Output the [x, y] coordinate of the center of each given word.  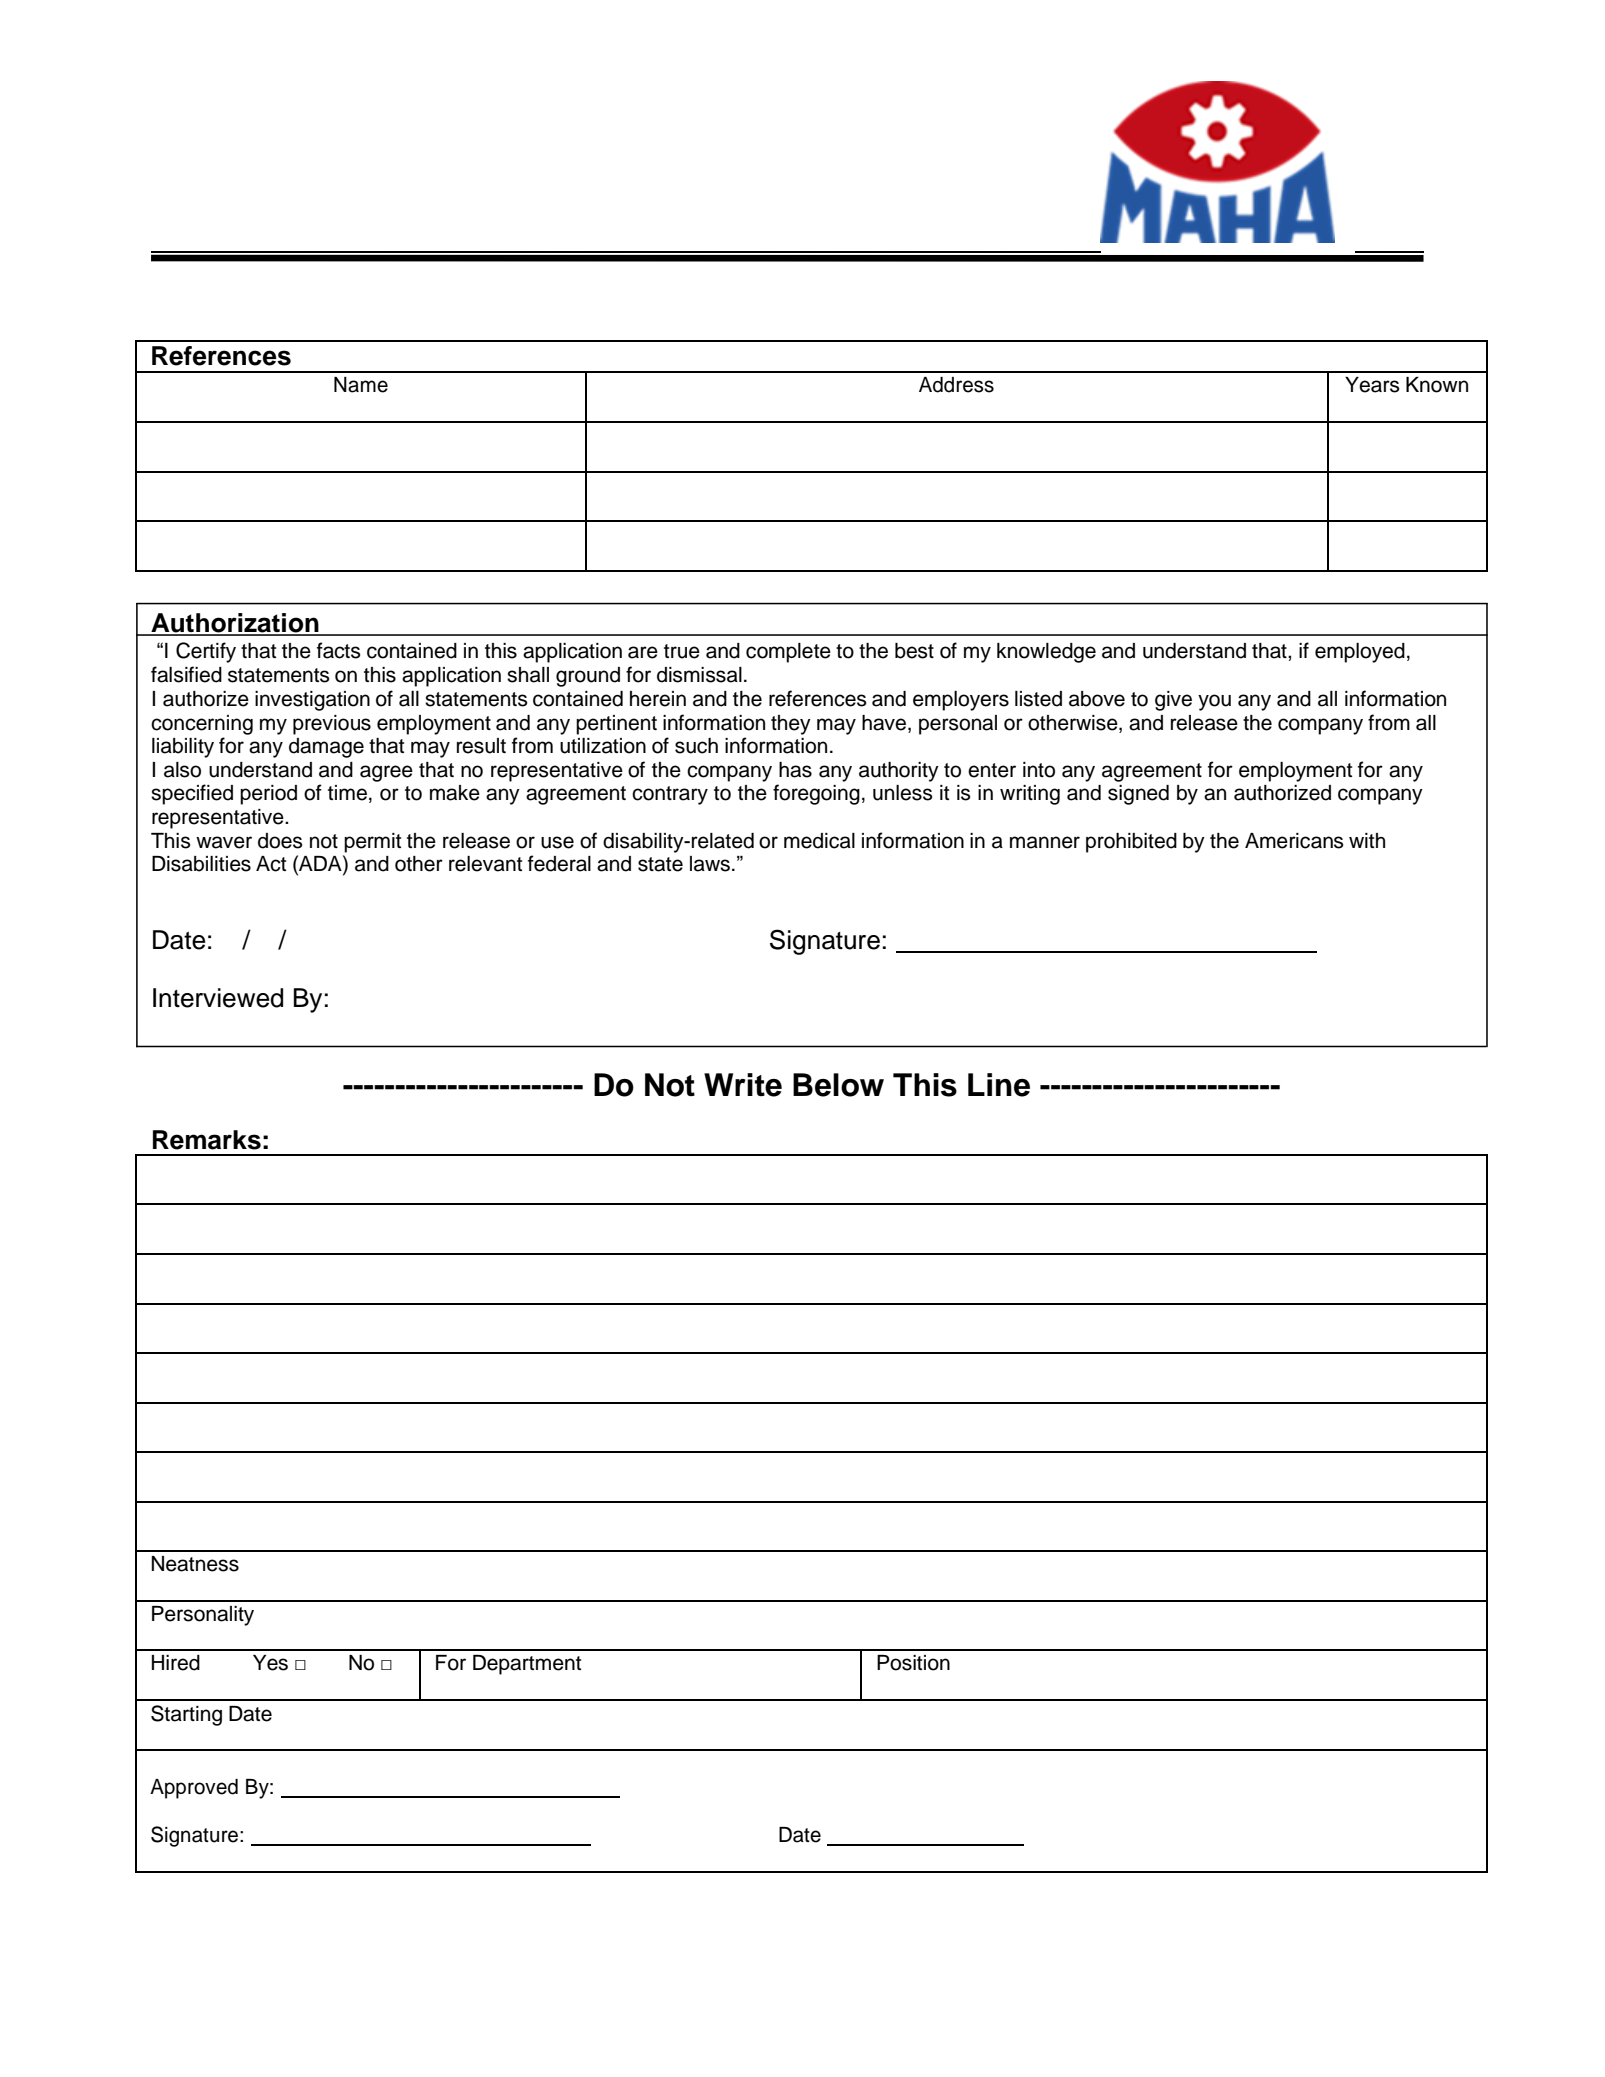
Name [361, 385]
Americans [1294, 841]
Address [956, 385]
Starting [186, 1715]
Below [838, 1085]
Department [527, 1665]
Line [999, 1085]
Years [1372, 385]
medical [819, 841]
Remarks [207, 1140]
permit [372, 843]
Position [913, 1663]
